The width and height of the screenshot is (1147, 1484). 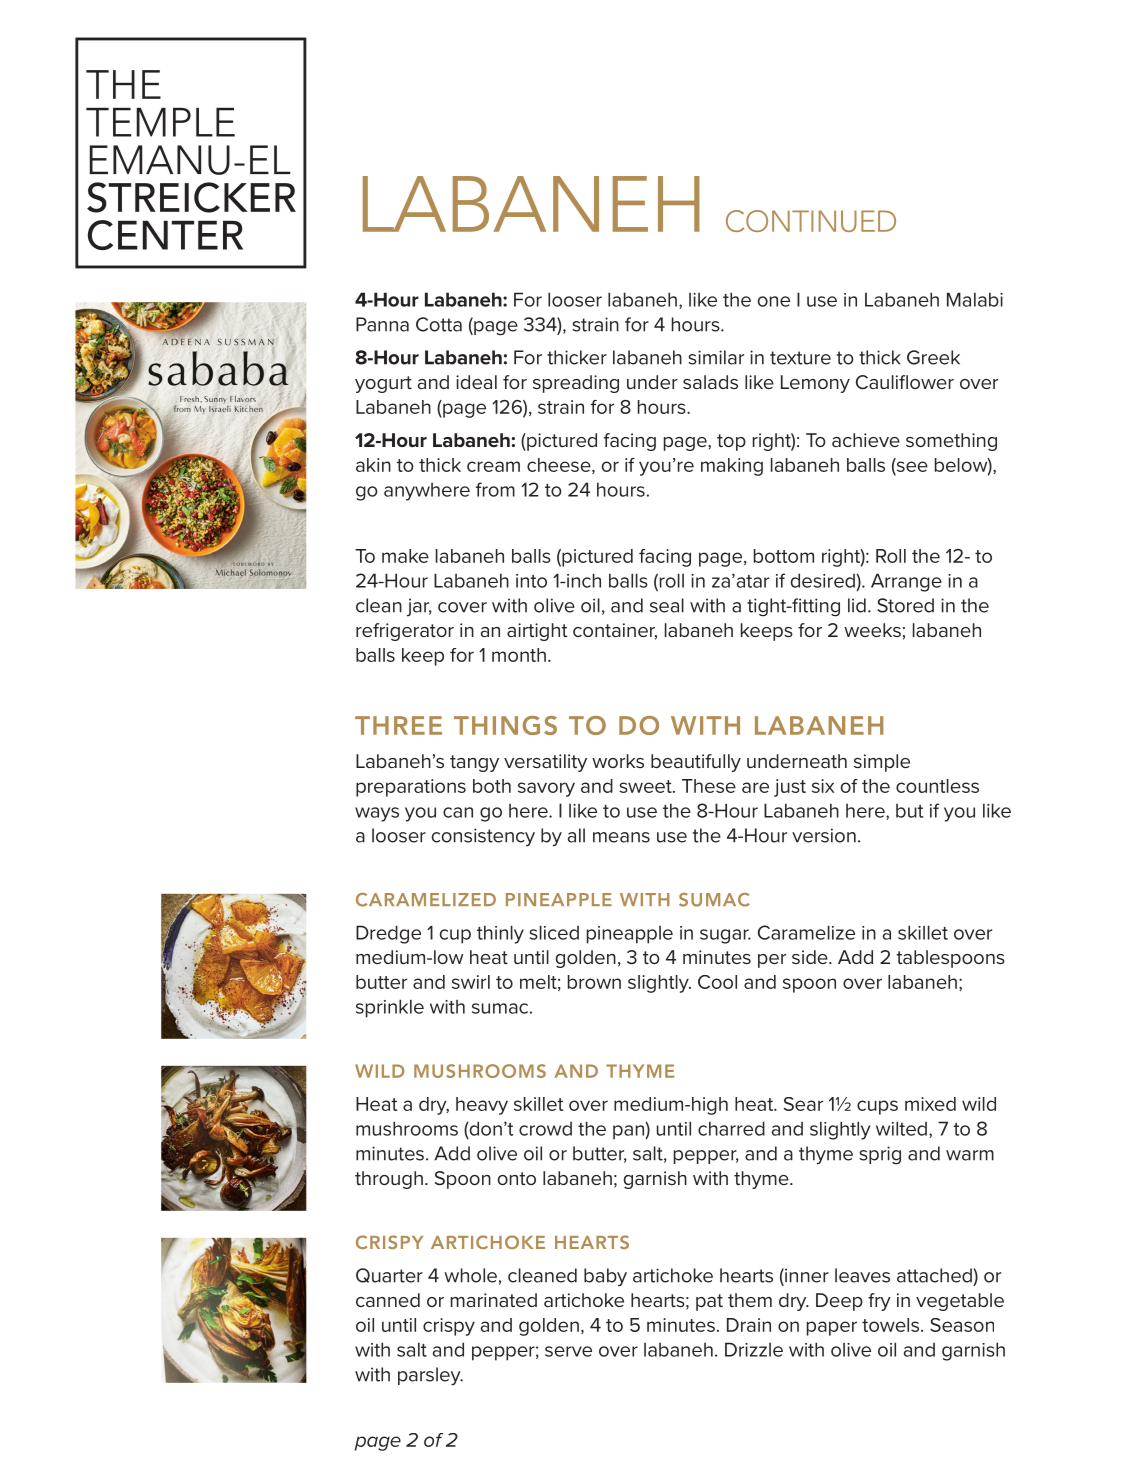 I want to click on Cool, so click(x=717, y=982).
